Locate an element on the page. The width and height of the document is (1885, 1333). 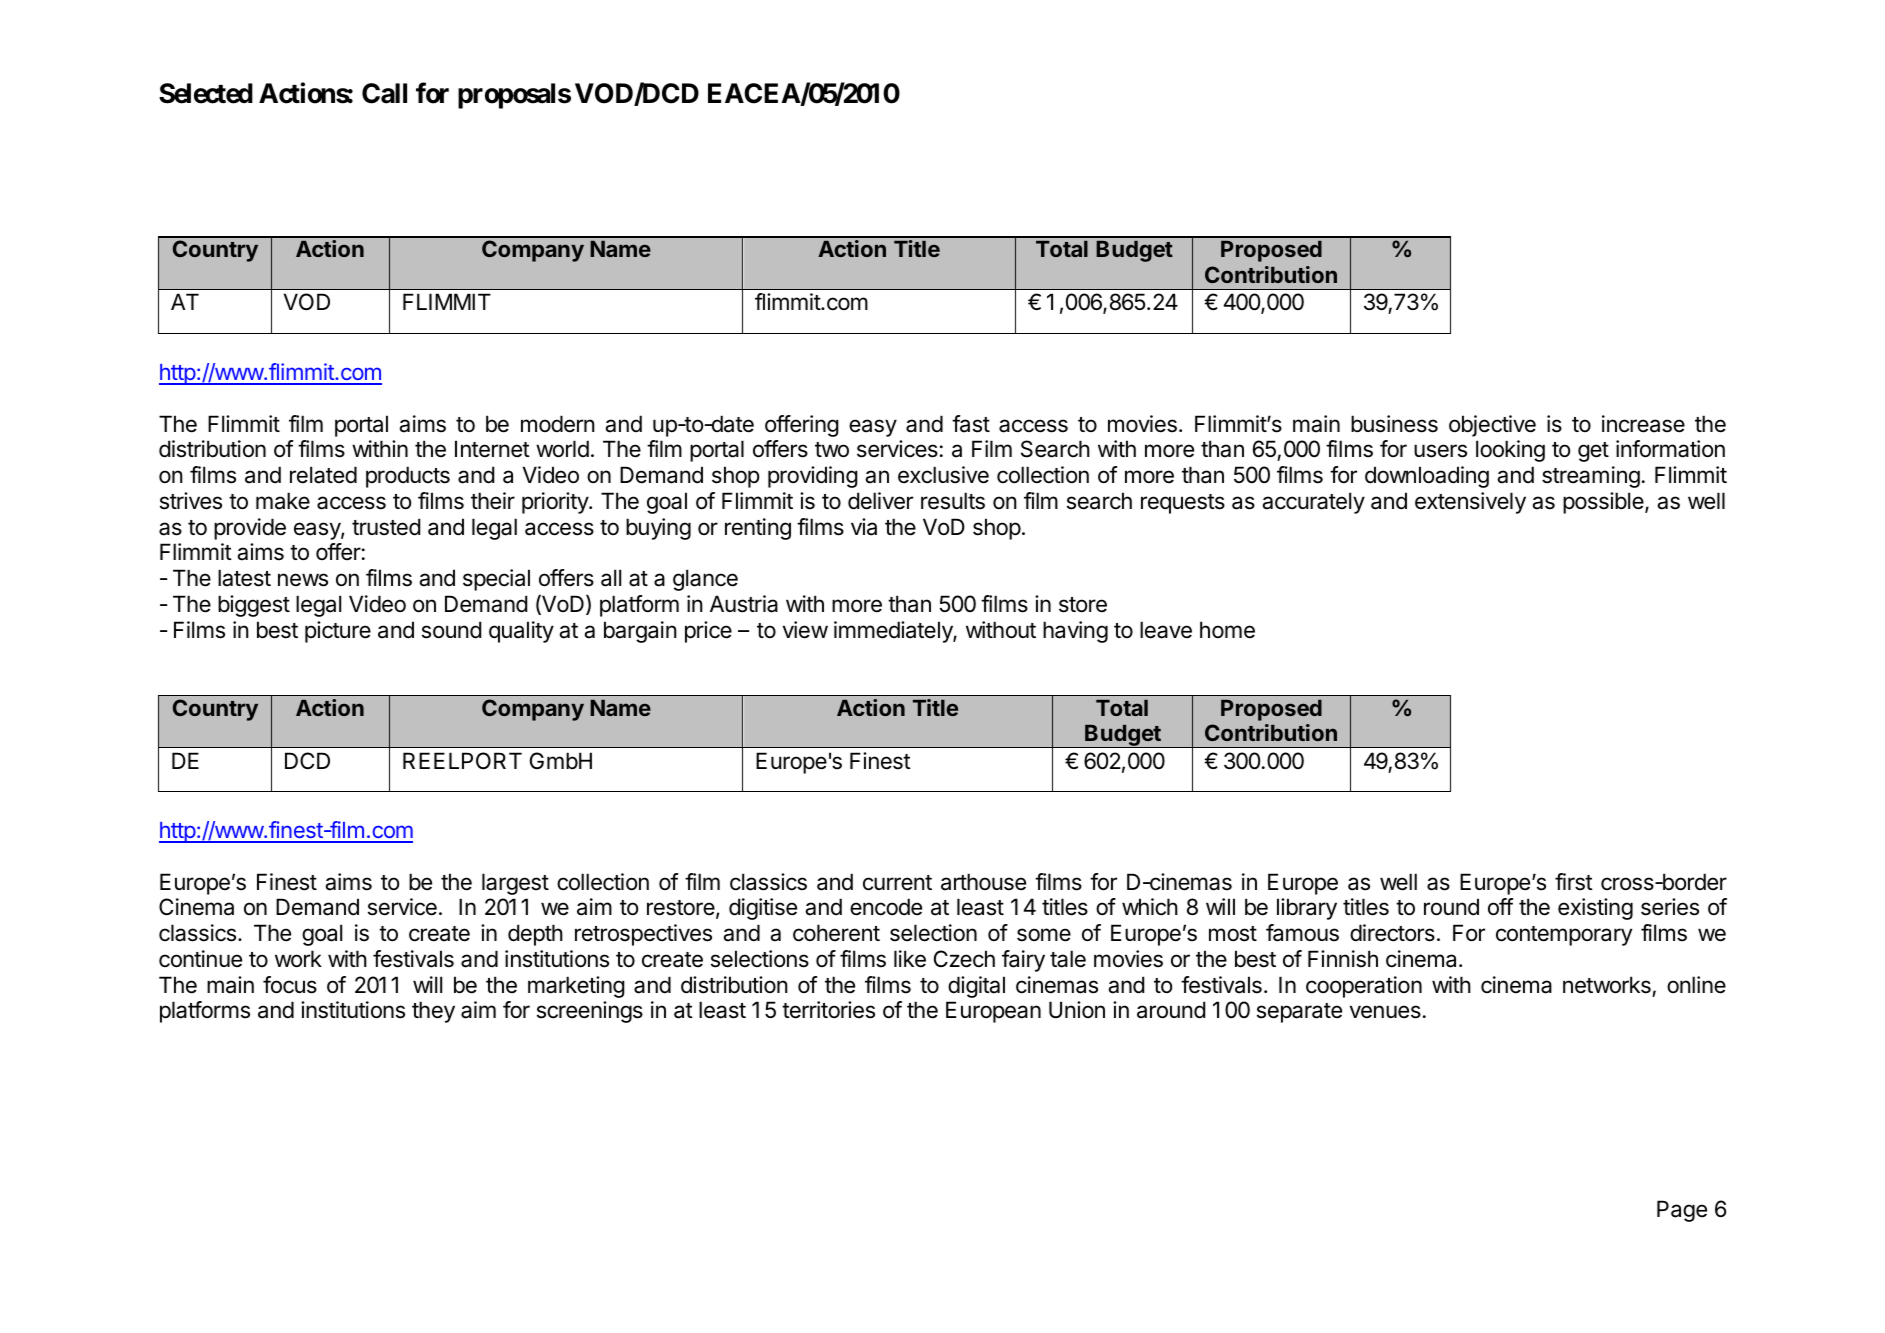
Selected is located at coordinates (206, 93).
